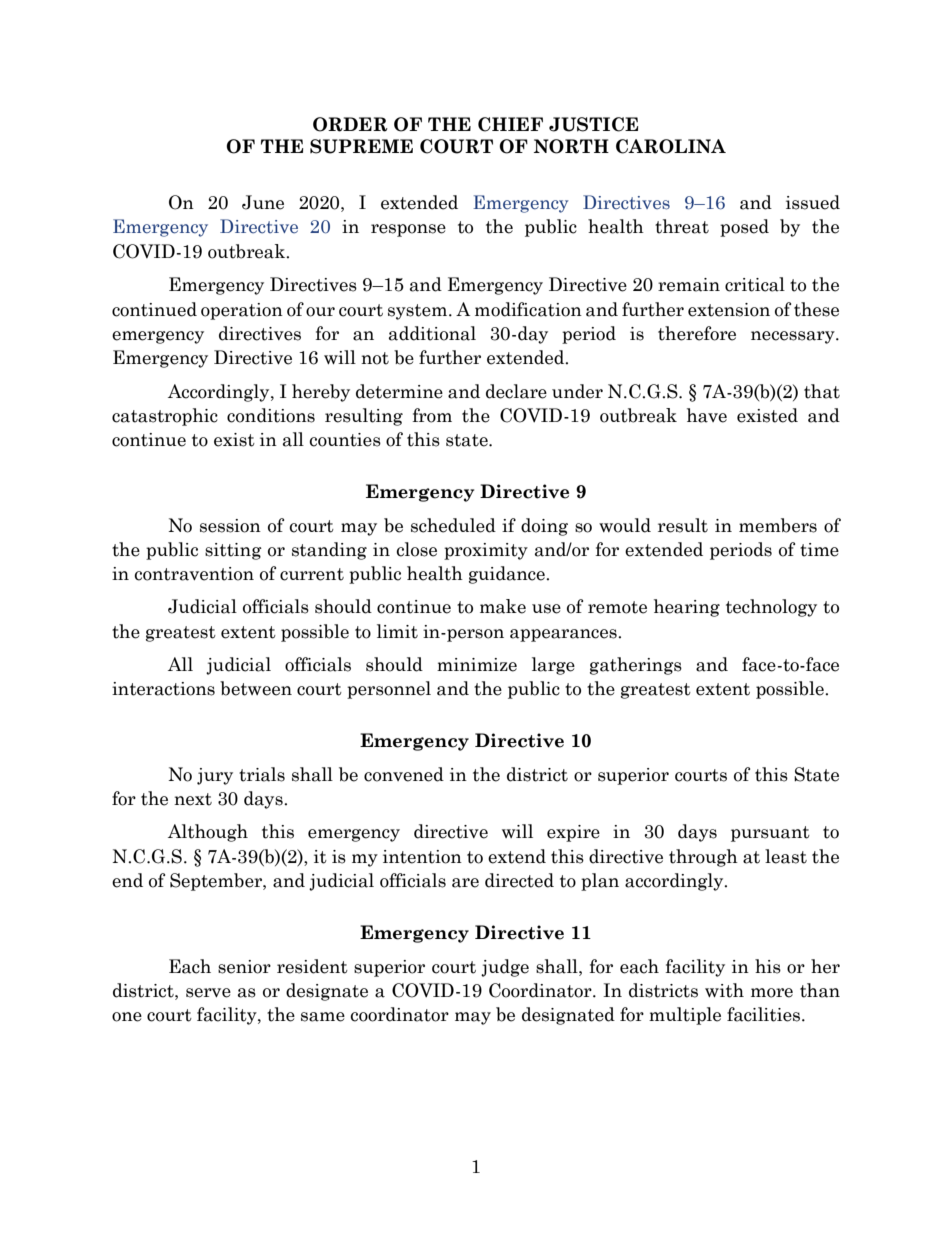 The height and width of the image is (1233, 952). Describe the element at coordinates (242, 311) in the image. I see `operation` at that location.
